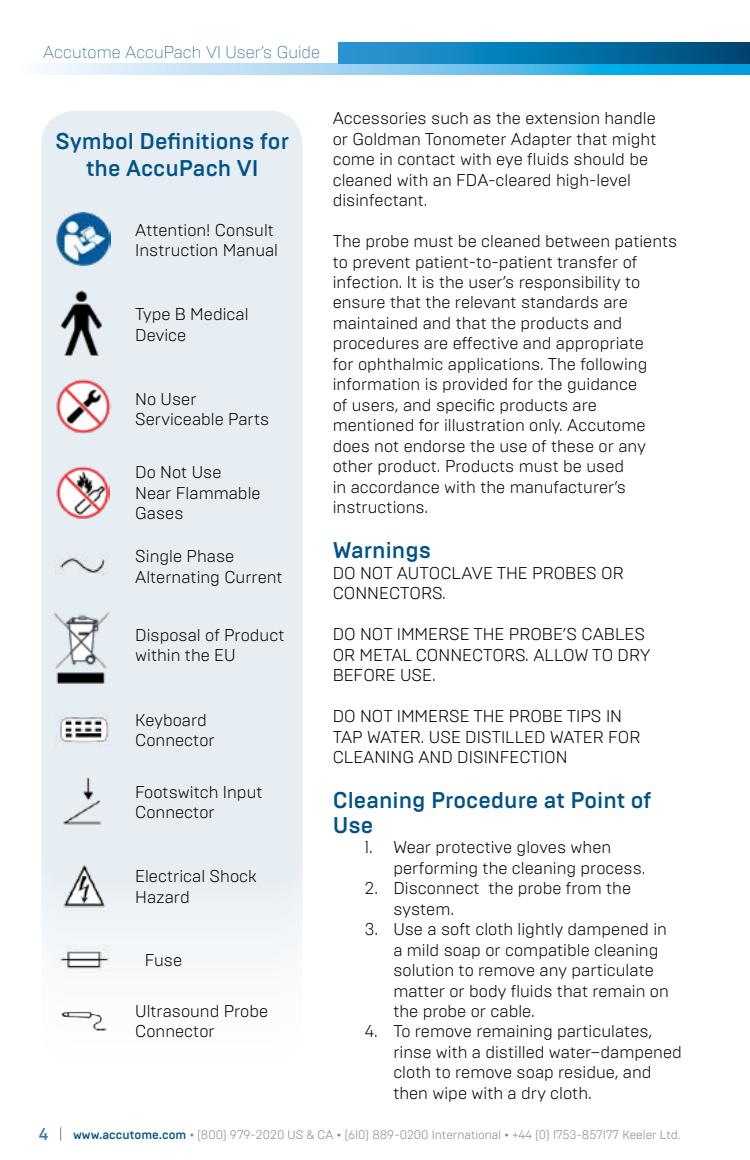 The image size is (750, 1160). I want to click on Keyboard, so click(171, 721).
